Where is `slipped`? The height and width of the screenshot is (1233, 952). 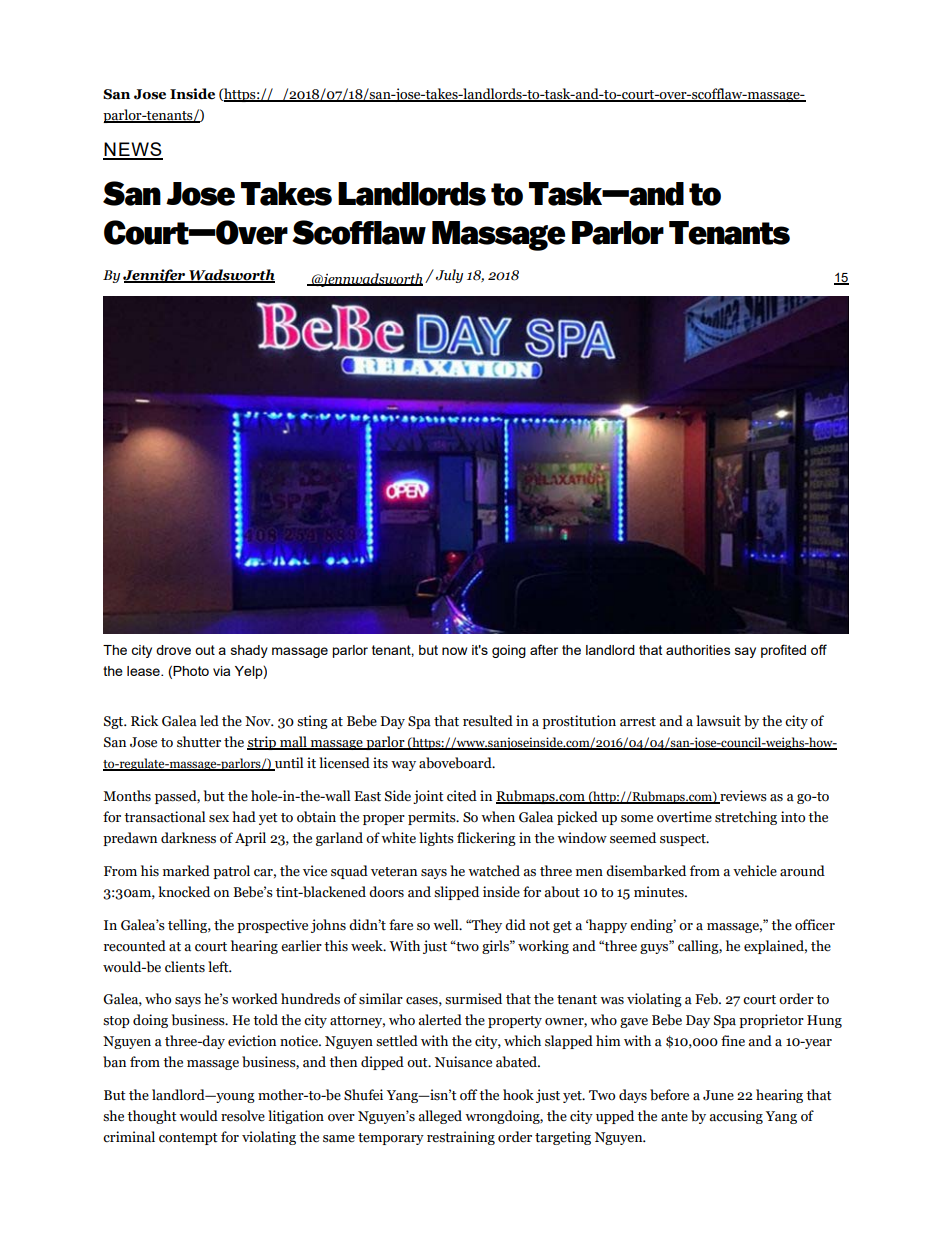
slipped is located at coordinates (456, 893).
